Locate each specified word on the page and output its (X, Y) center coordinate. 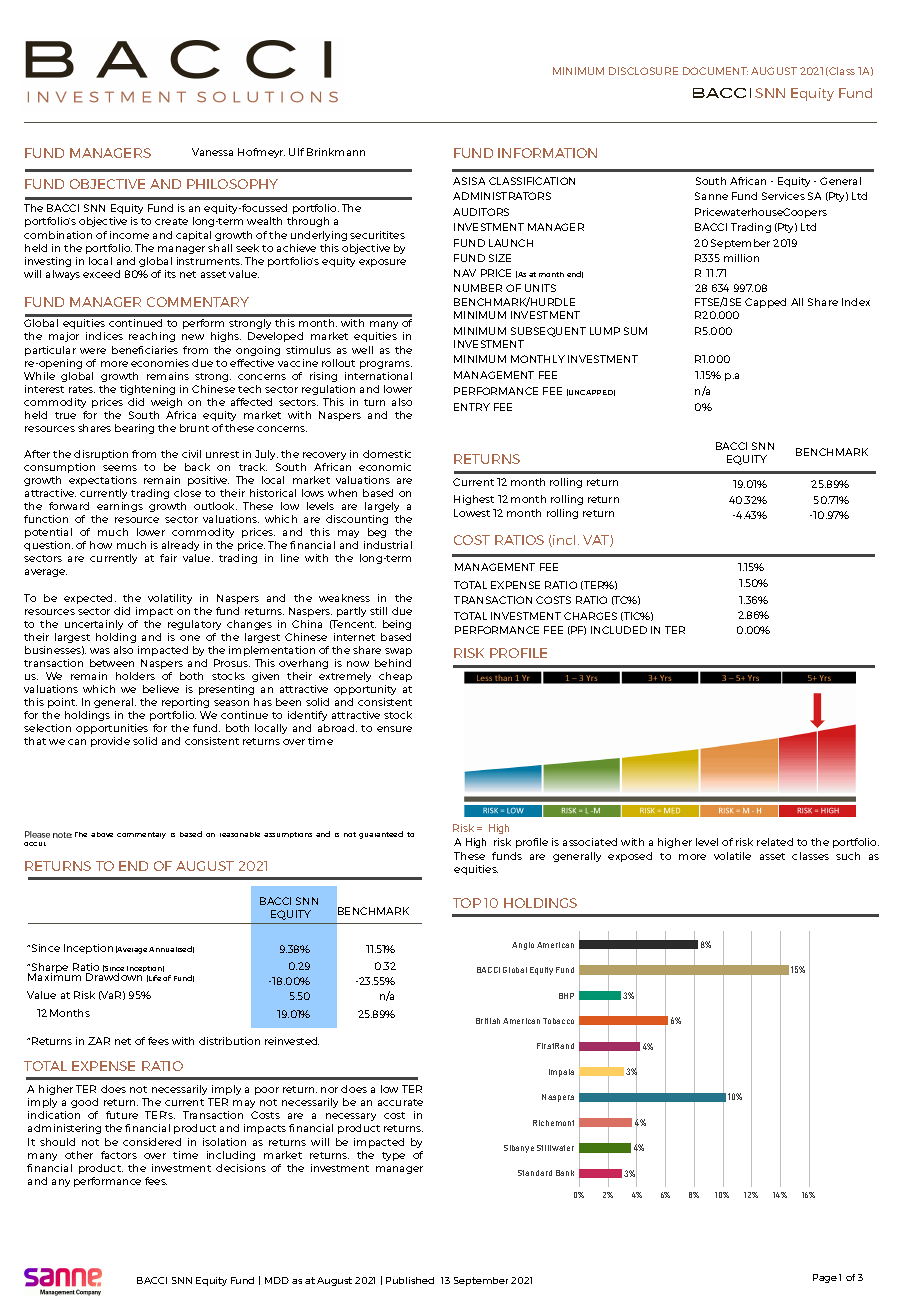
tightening (147, 390)
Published (410, 1280)
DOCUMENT (715, 71)
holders (135, 676)
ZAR (99, 1041)
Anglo (523, 946)
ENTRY (472, 407)
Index (856, 302)
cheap (395, 677)
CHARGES (590, 616)
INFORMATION (547, 153)
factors (119, 1155)
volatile (732, 856)
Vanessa (212, 152)
